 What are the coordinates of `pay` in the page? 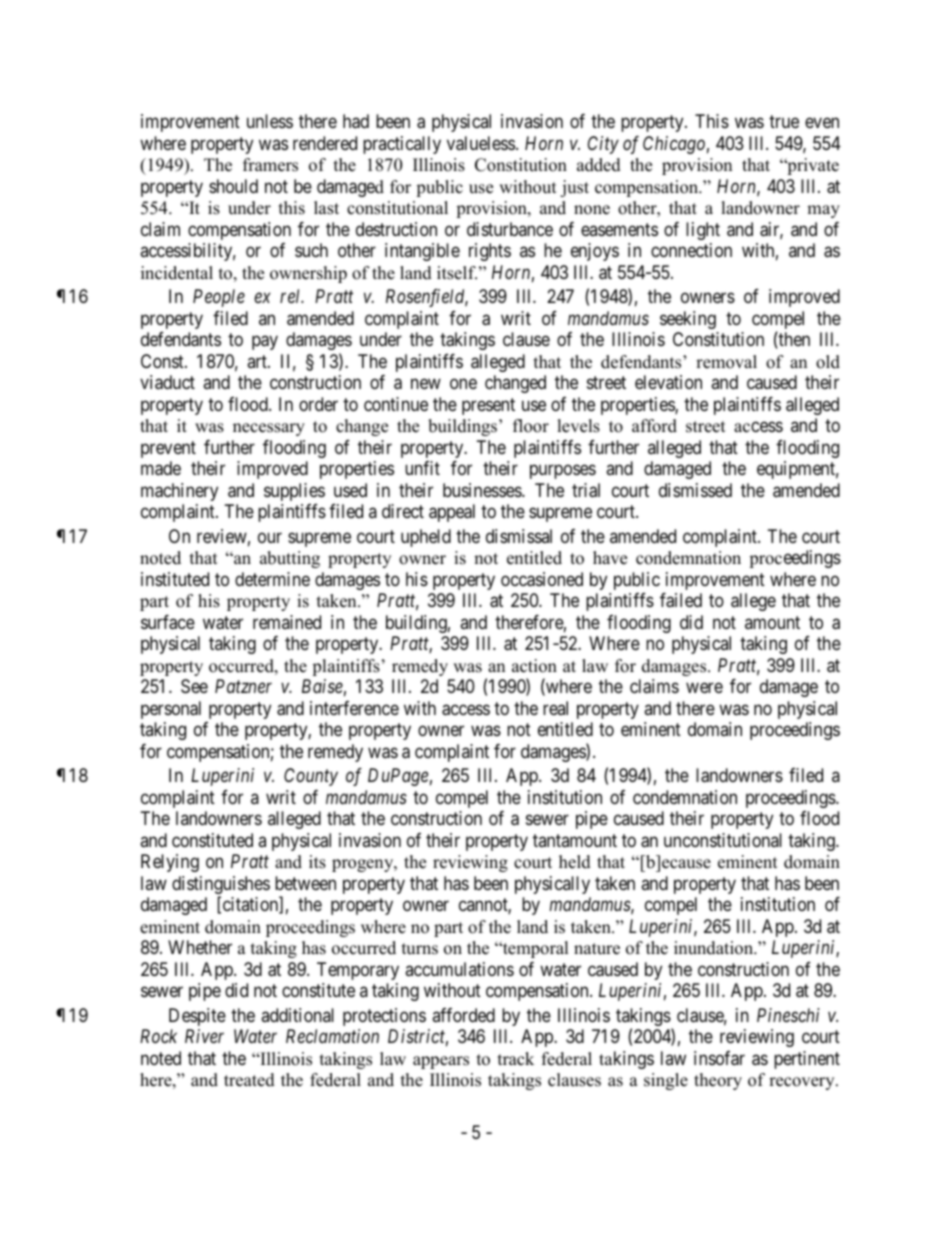 It's located at (265, 343).
